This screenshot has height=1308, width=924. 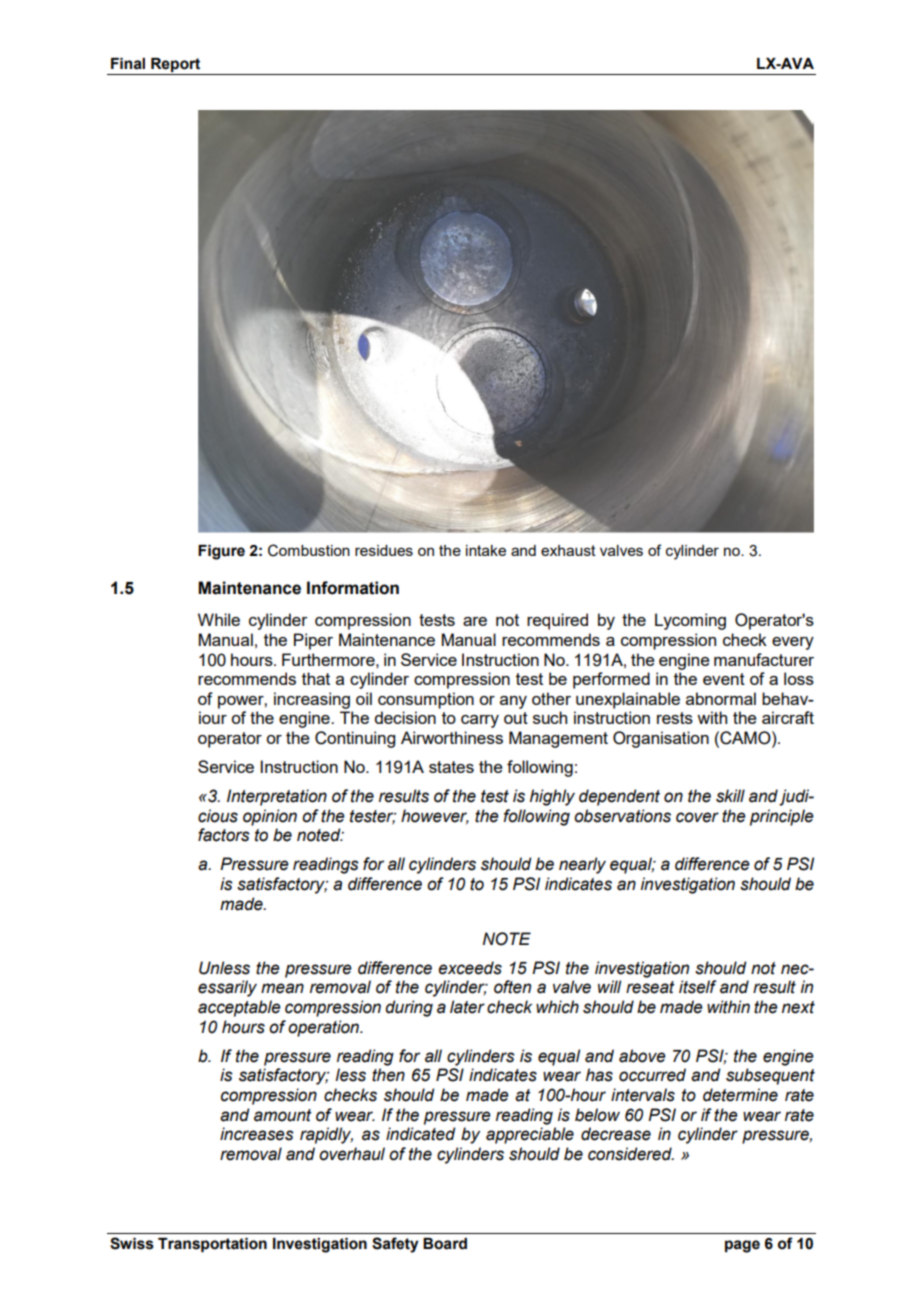 What do you see at coordinates (128, 64) in the screenshot?
I see `Final` at bounding box center [128, 64].
